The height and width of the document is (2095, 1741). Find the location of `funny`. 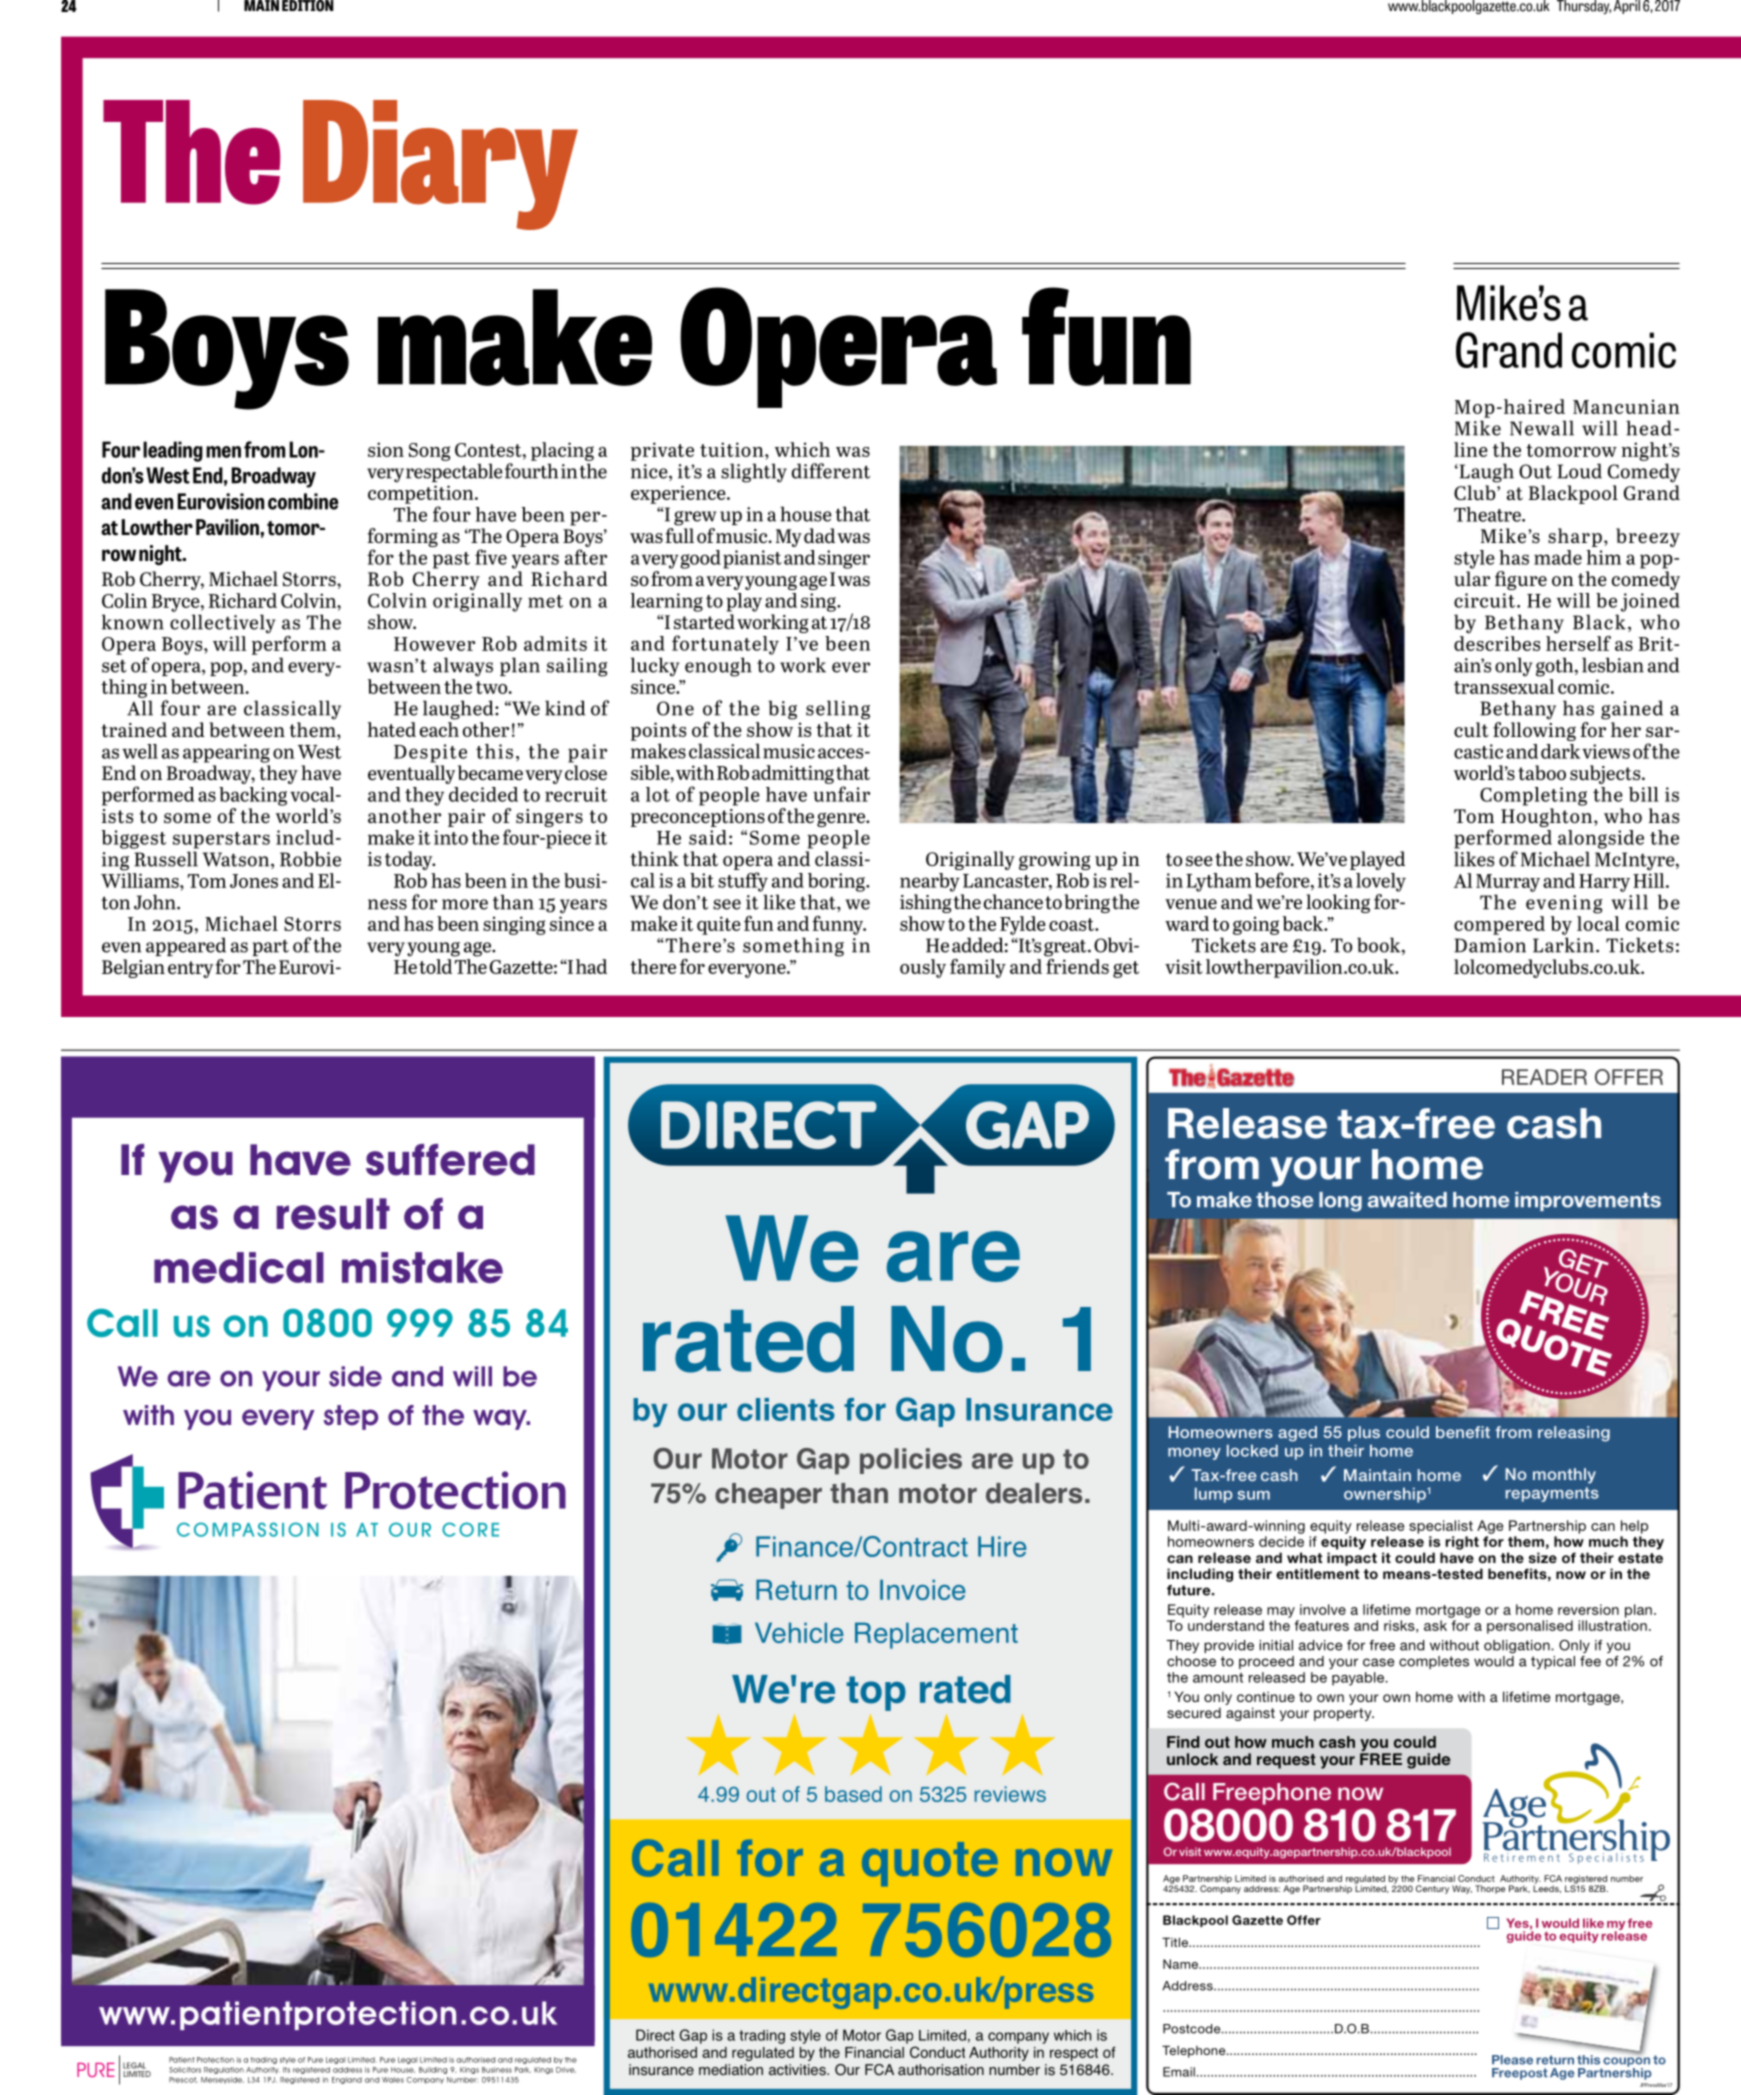

funny is located at coordinates (839, 925).
